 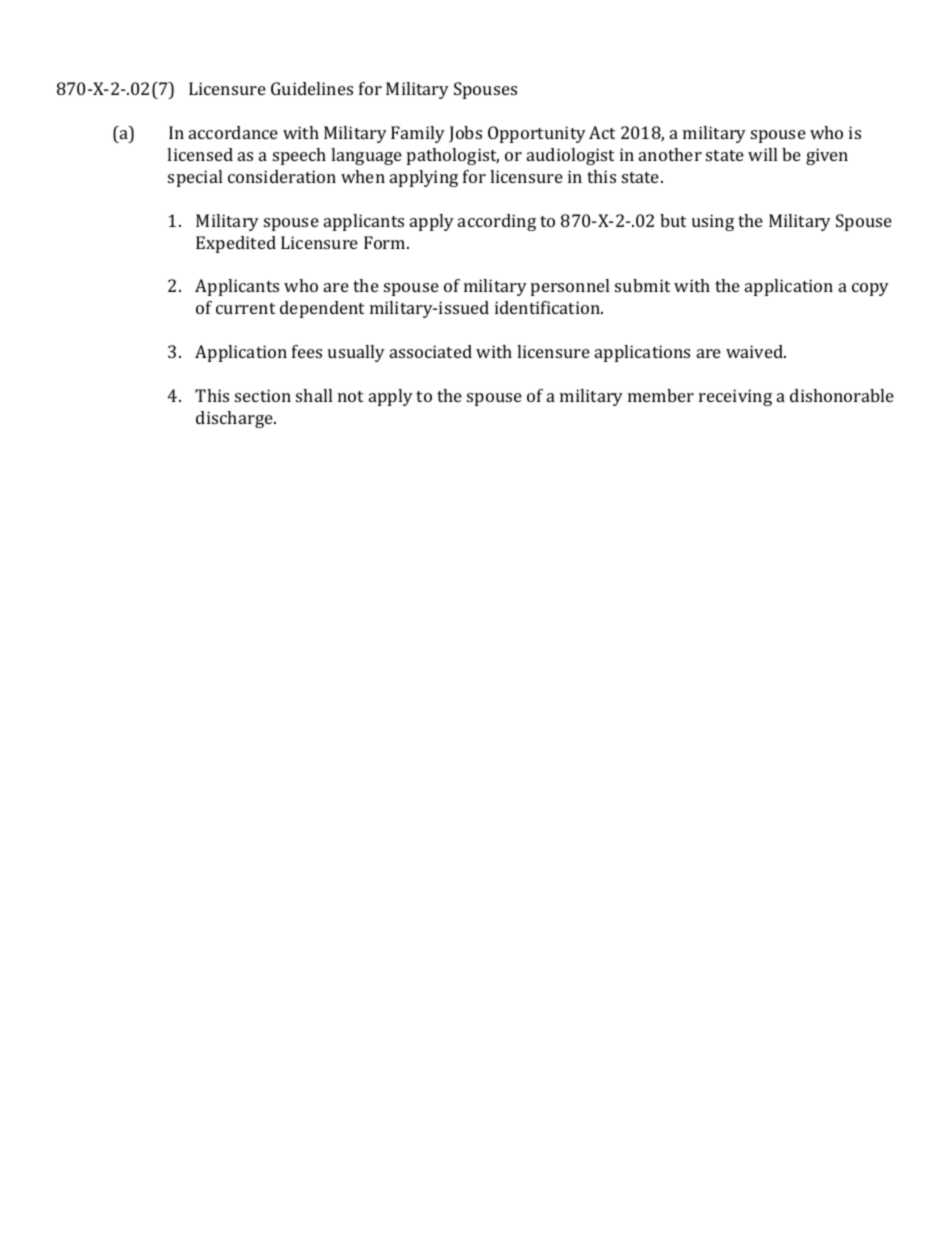 I want to click on consideration, so click(x=282, y=176).
